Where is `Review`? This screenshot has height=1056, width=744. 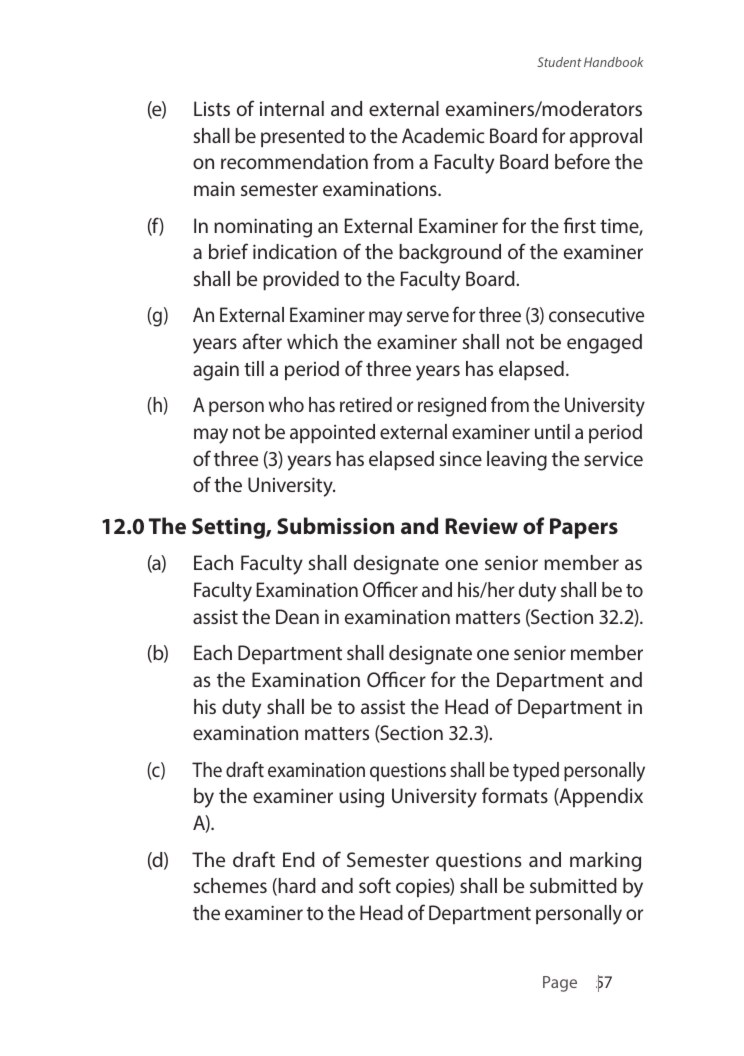 Review is located at coordinates (481, 526).
